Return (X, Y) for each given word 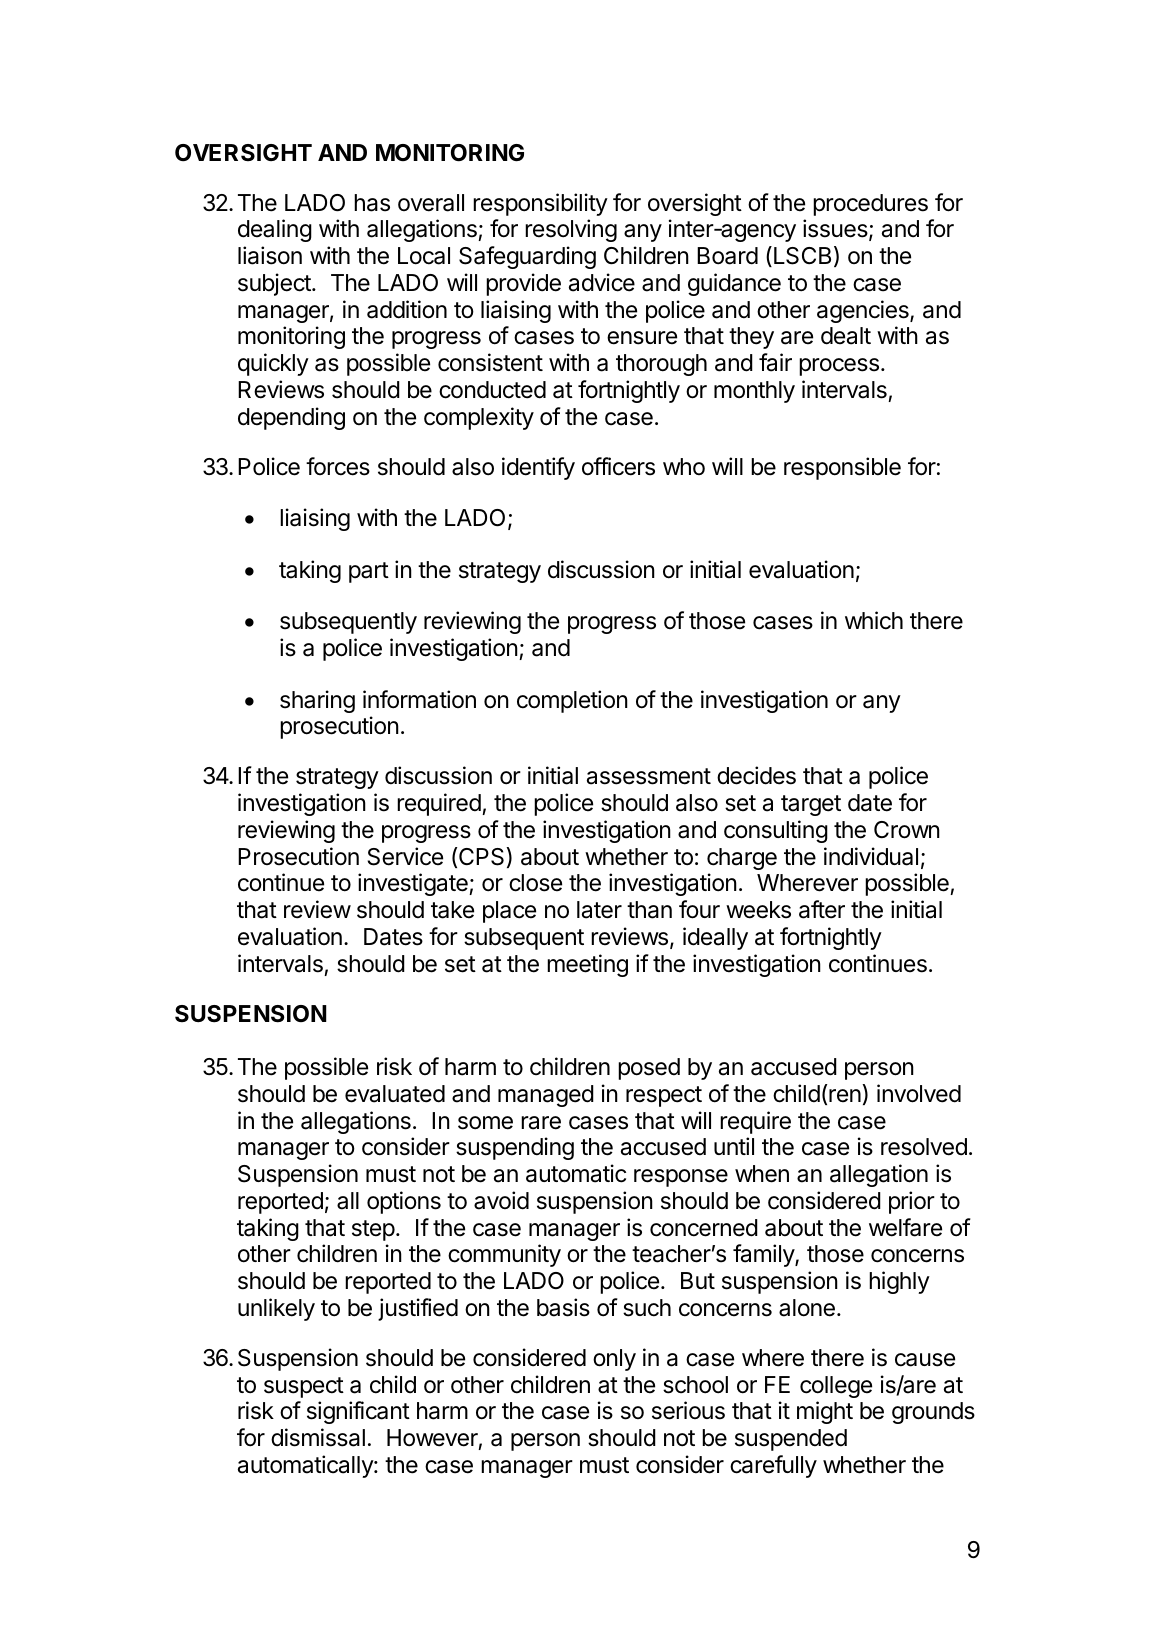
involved (919, 1093)
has (372, 203)
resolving (571, 230)
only (614, 1360)
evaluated (395, 1094)
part (369, 572)
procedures (870, 205)
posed (649, 1069)
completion (572, 701)
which (874, 620)
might (825, 1412)
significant (358, 1412)
